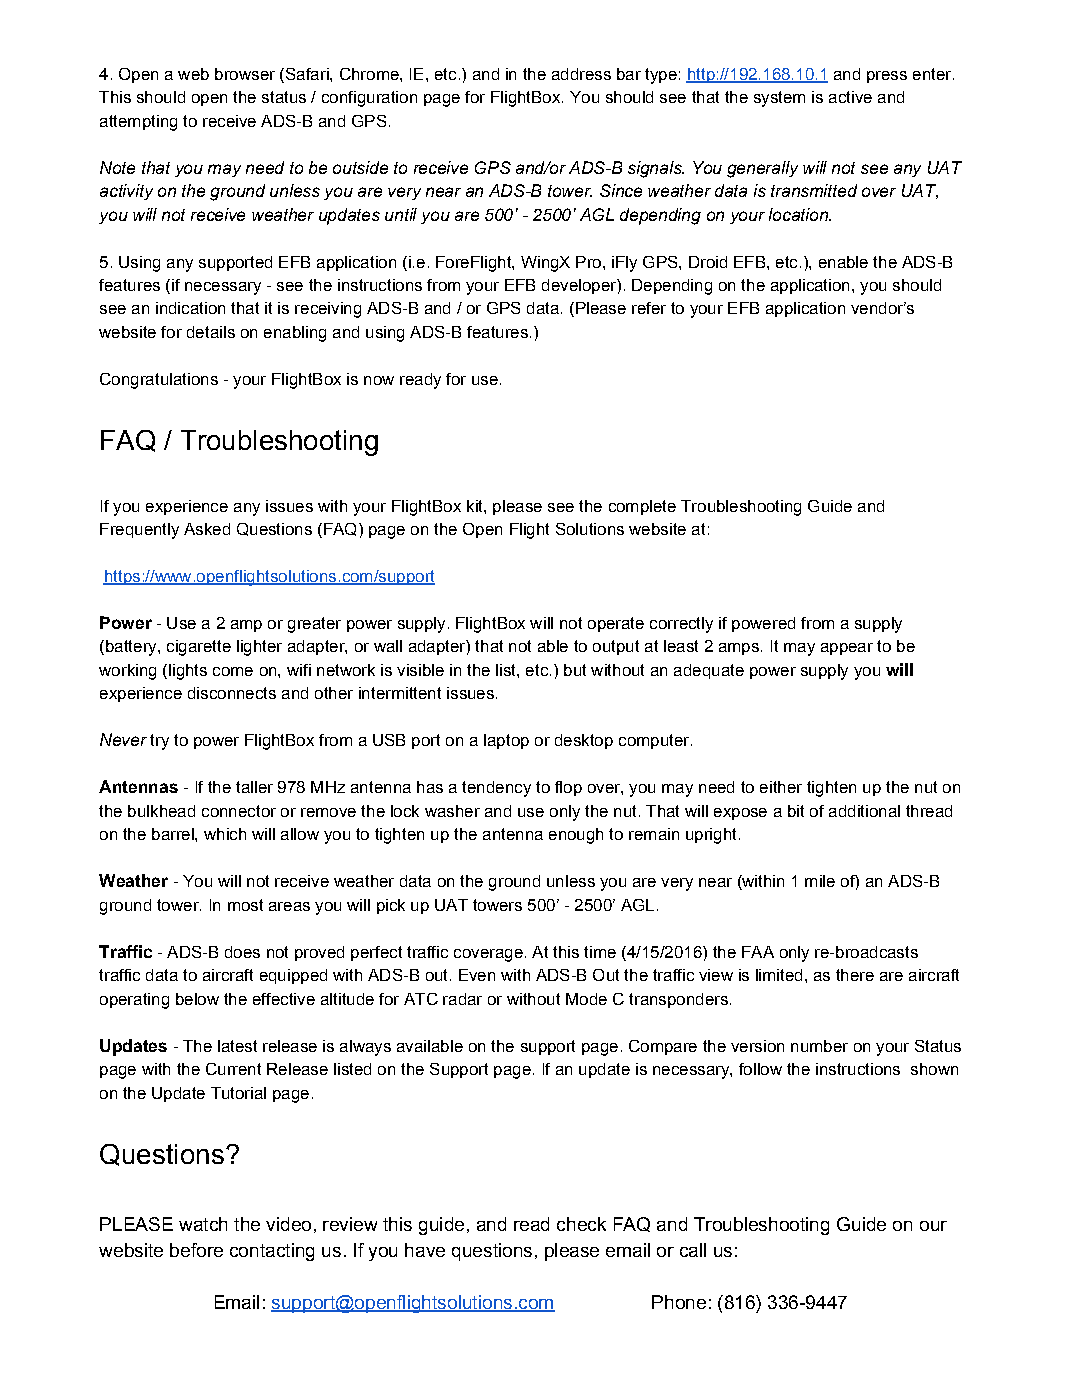  What do you see at coordinates (196, 1250) in the image?
I see `before` at bounding box center [196, 1250].
